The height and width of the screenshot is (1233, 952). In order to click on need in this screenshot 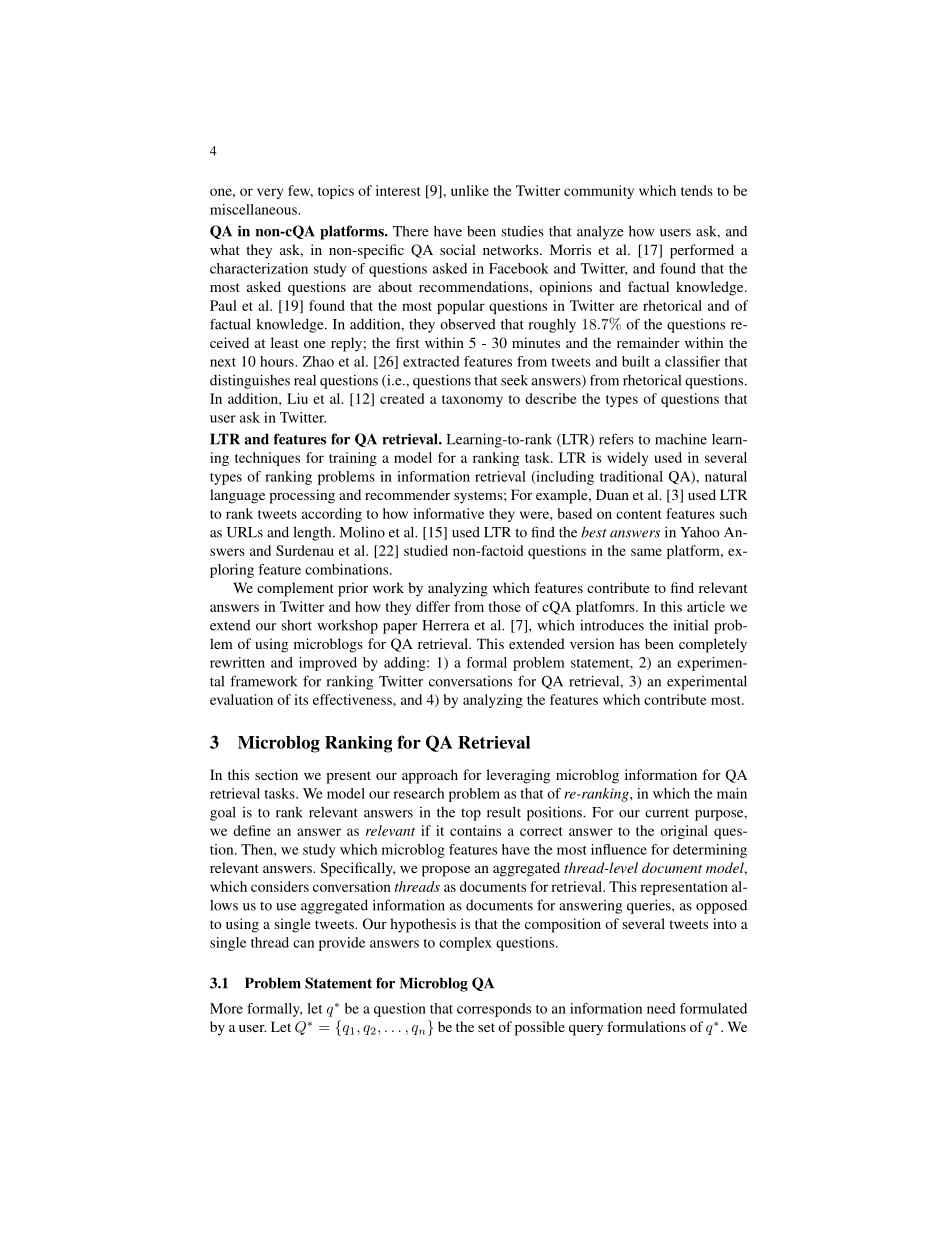, I will do `click(661, 1008)`.
